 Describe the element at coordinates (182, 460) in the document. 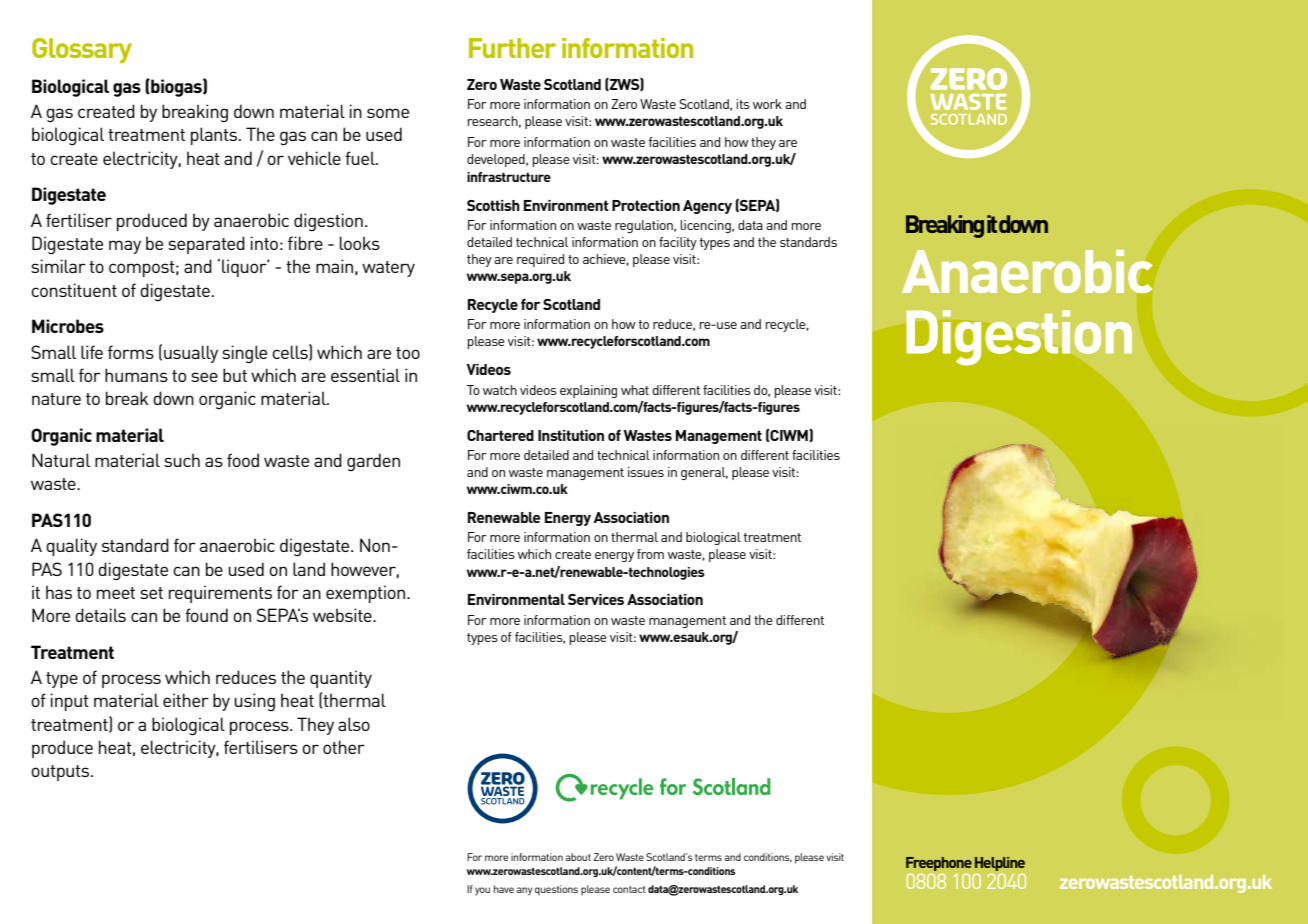

I see `such` at that location.
